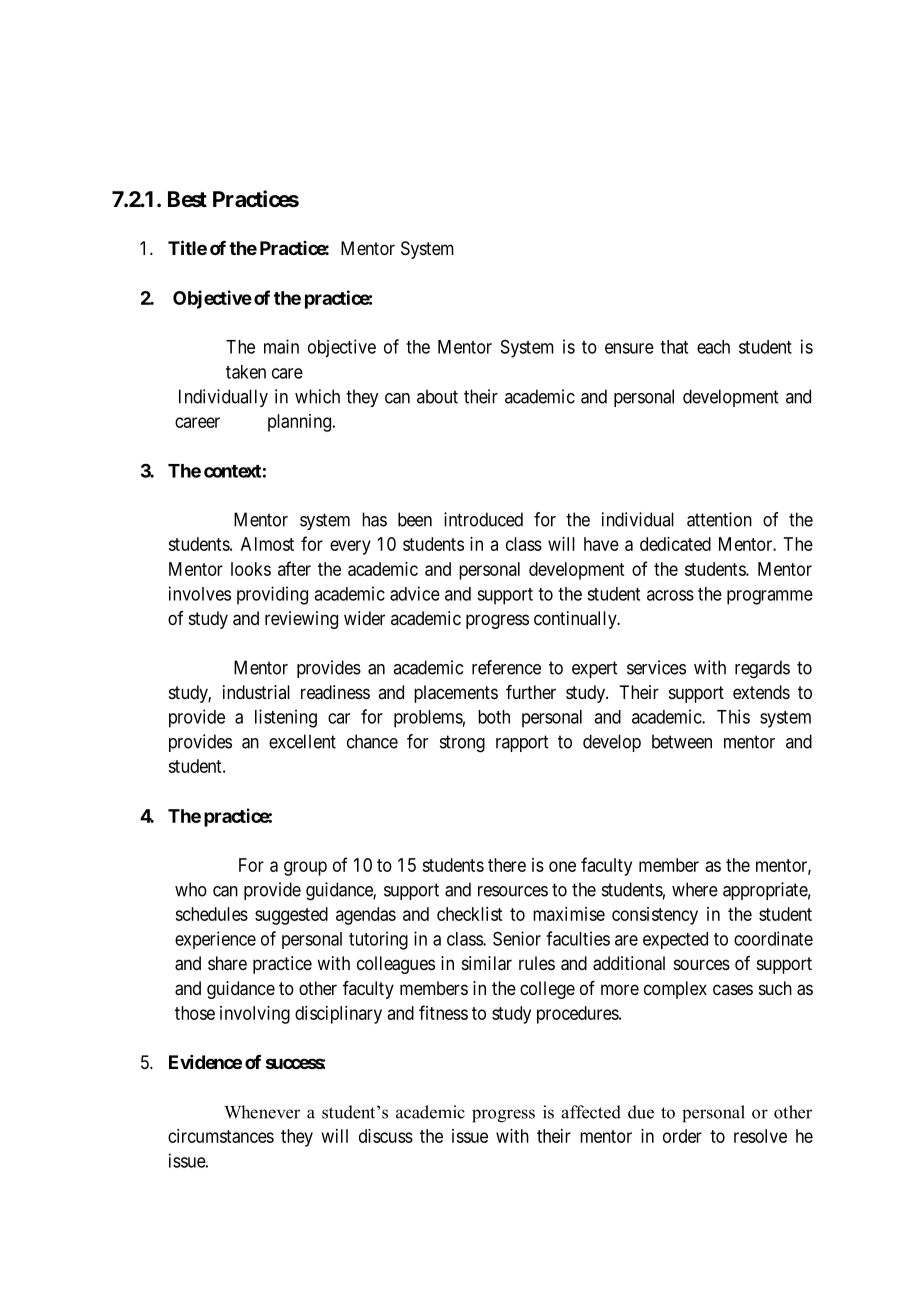 The height and width of the screenshot is (1308, 924). Describe the element at coordinates (483, 519) in the screenshot. I see `introduced` at that location.
